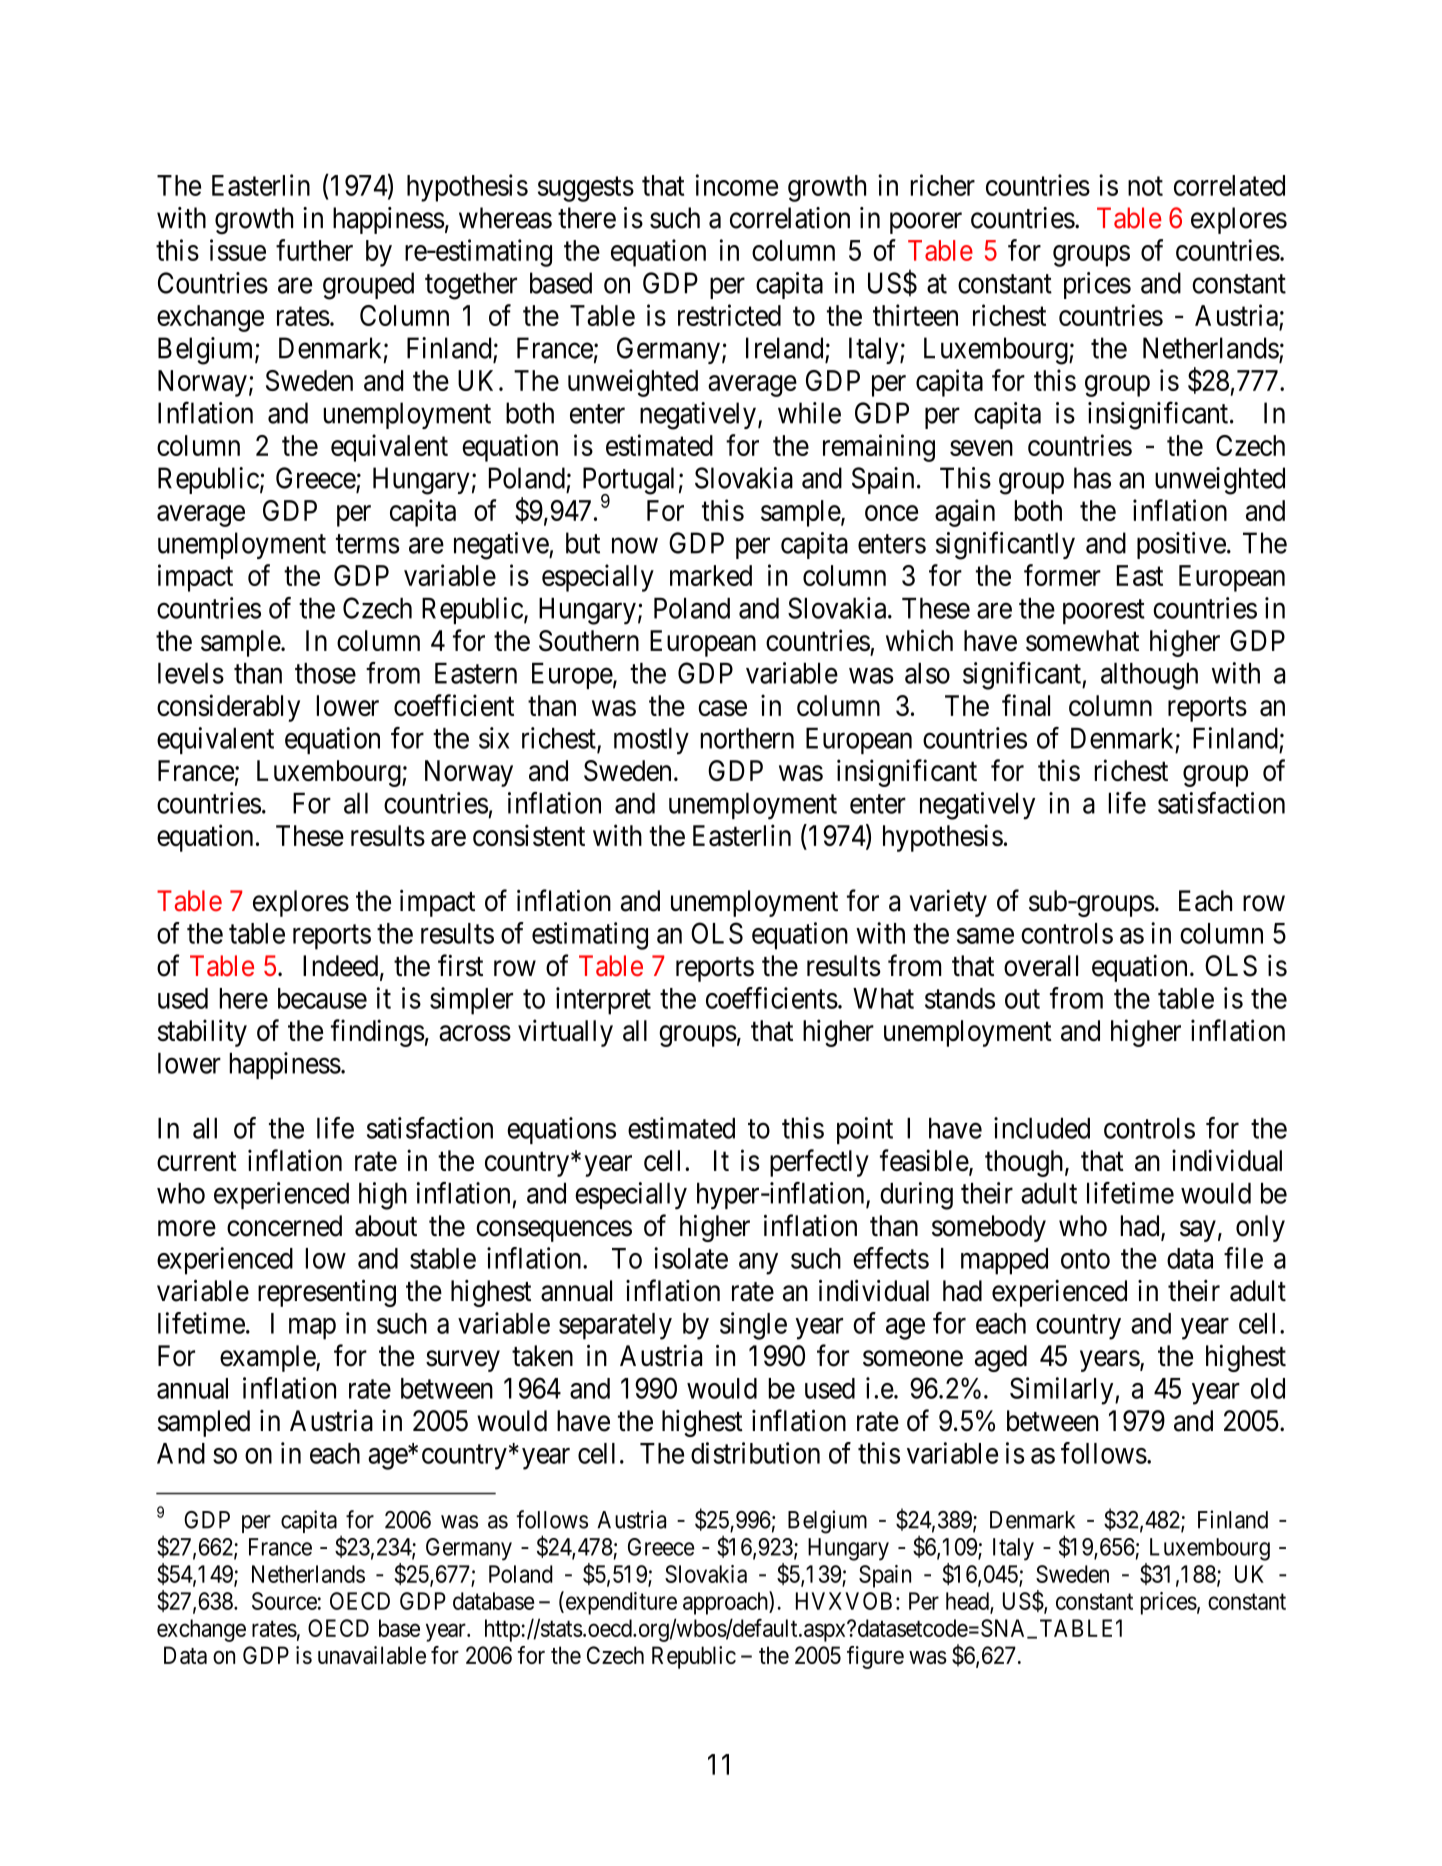 The image size is (1442, 1866). I want to click on terms, so click(367, 544).
